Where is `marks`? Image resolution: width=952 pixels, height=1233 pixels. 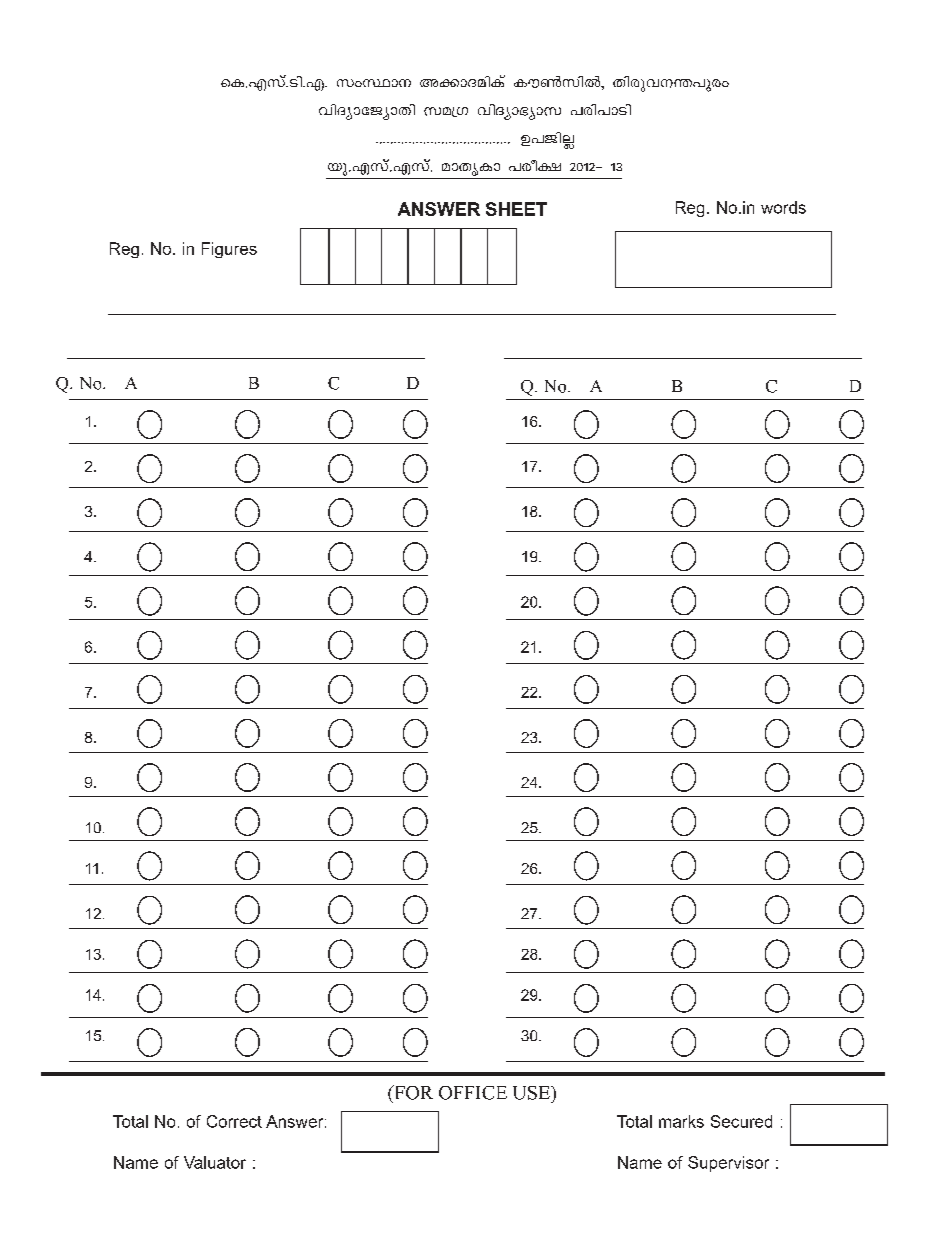 marks is located at coordinates (681, 1121).
